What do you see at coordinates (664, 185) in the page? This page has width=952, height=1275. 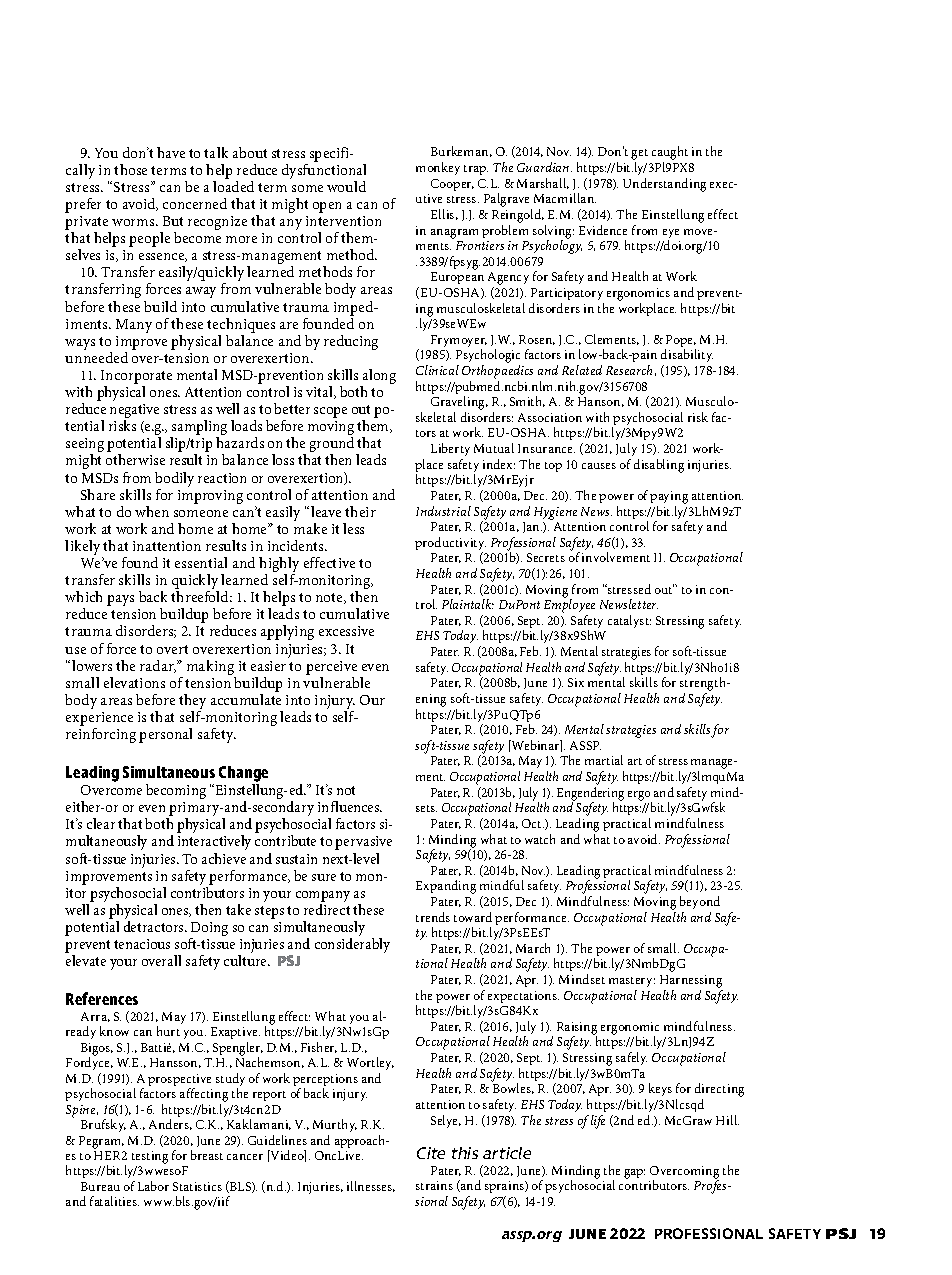 I see `Understanding` at bounding box center [664, 185].
